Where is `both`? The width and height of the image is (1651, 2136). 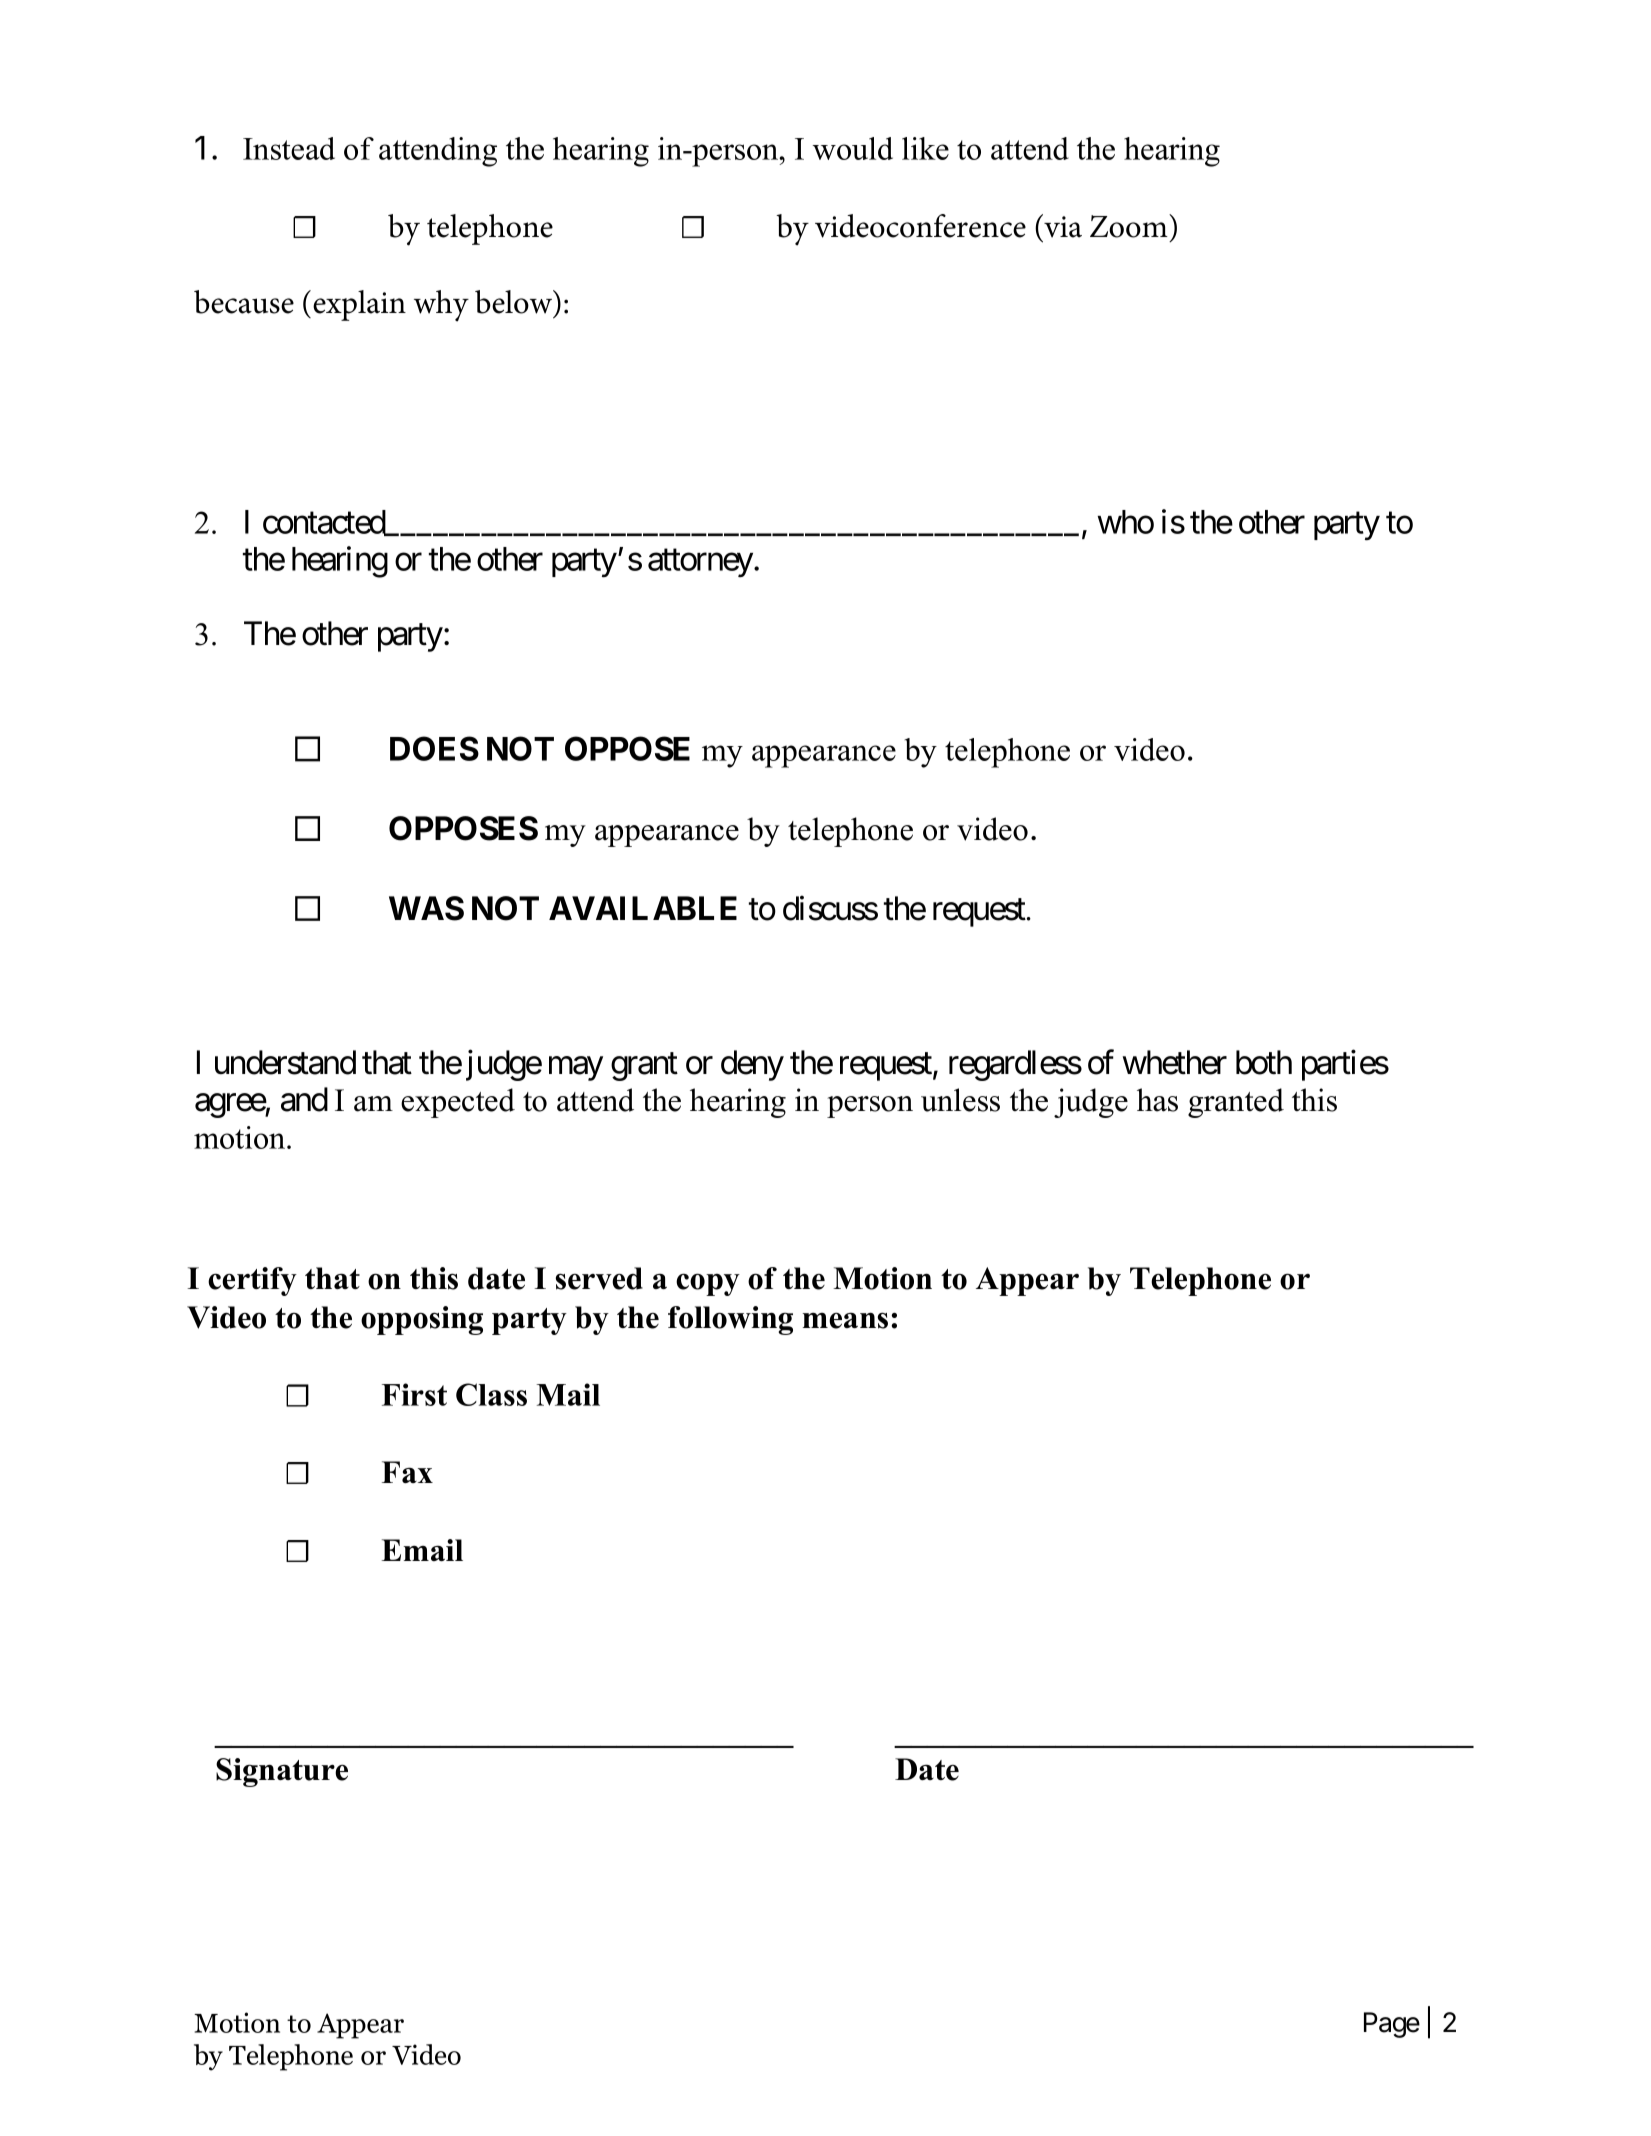 both is located at coordinates (1264, 1062).
